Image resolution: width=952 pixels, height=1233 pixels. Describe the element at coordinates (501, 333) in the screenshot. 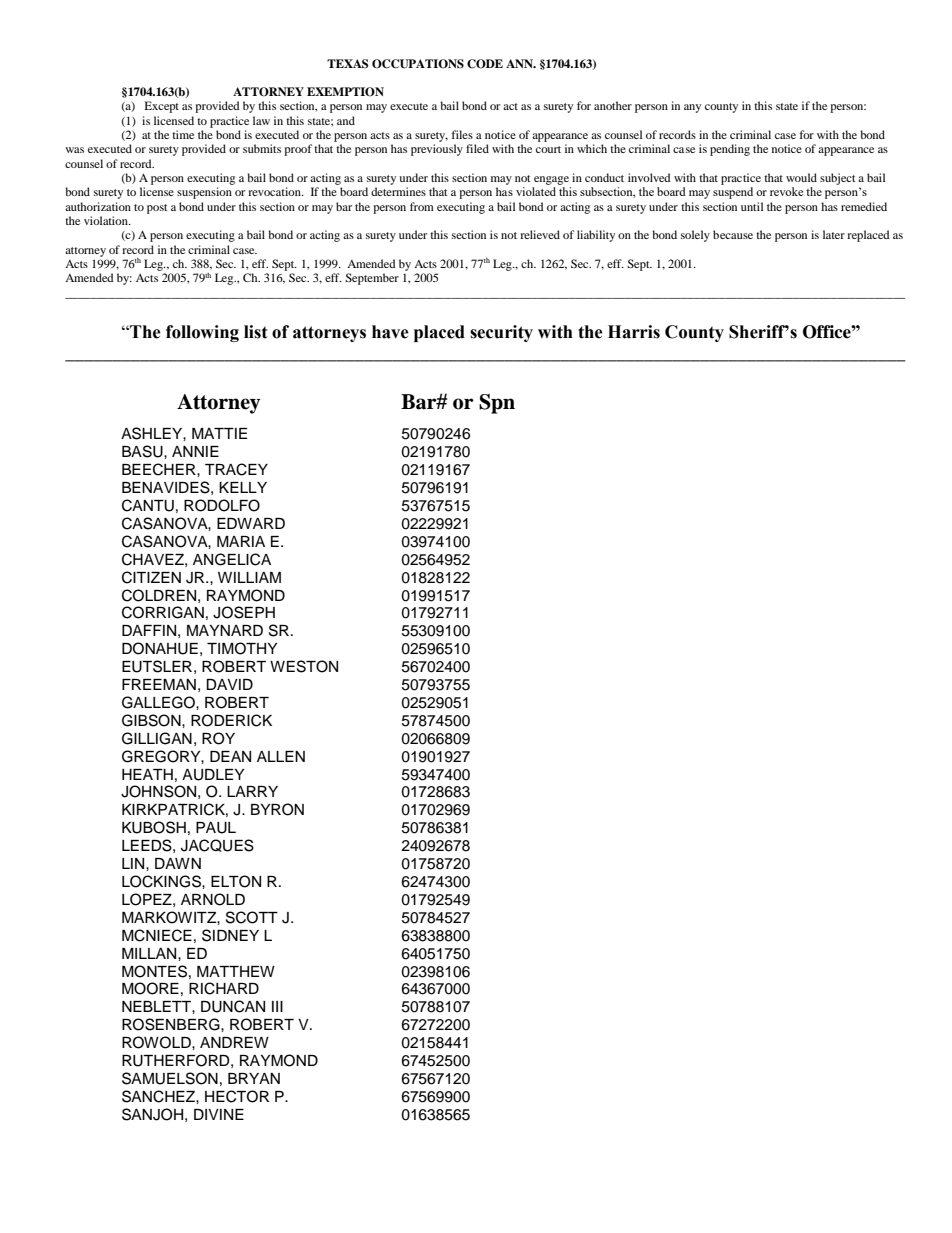

I see `security` at that location.
